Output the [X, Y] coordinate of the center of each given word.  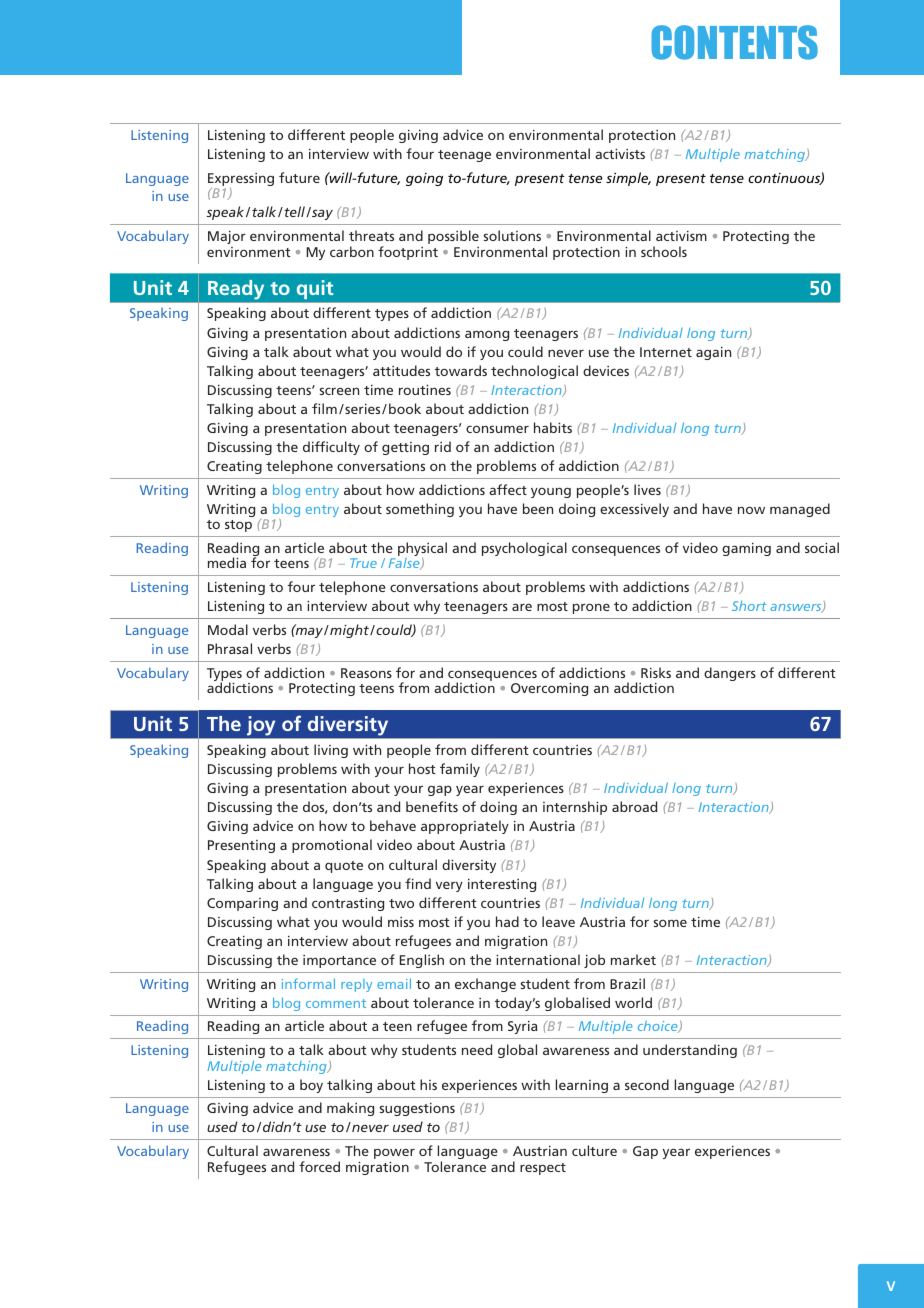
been [538, 508]
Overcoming [549, 689]
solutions [512, 235]
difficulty [331, 448]
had [507, 921]
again [713, 353]
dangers [730, 674]
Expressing [241, 181]
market [633, 959]
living [331, 751]
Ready [236, 289]
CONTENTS [734, 42]
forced [319, 1166]
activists [620, 154]
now [751, 510]
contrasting [348, 904]
